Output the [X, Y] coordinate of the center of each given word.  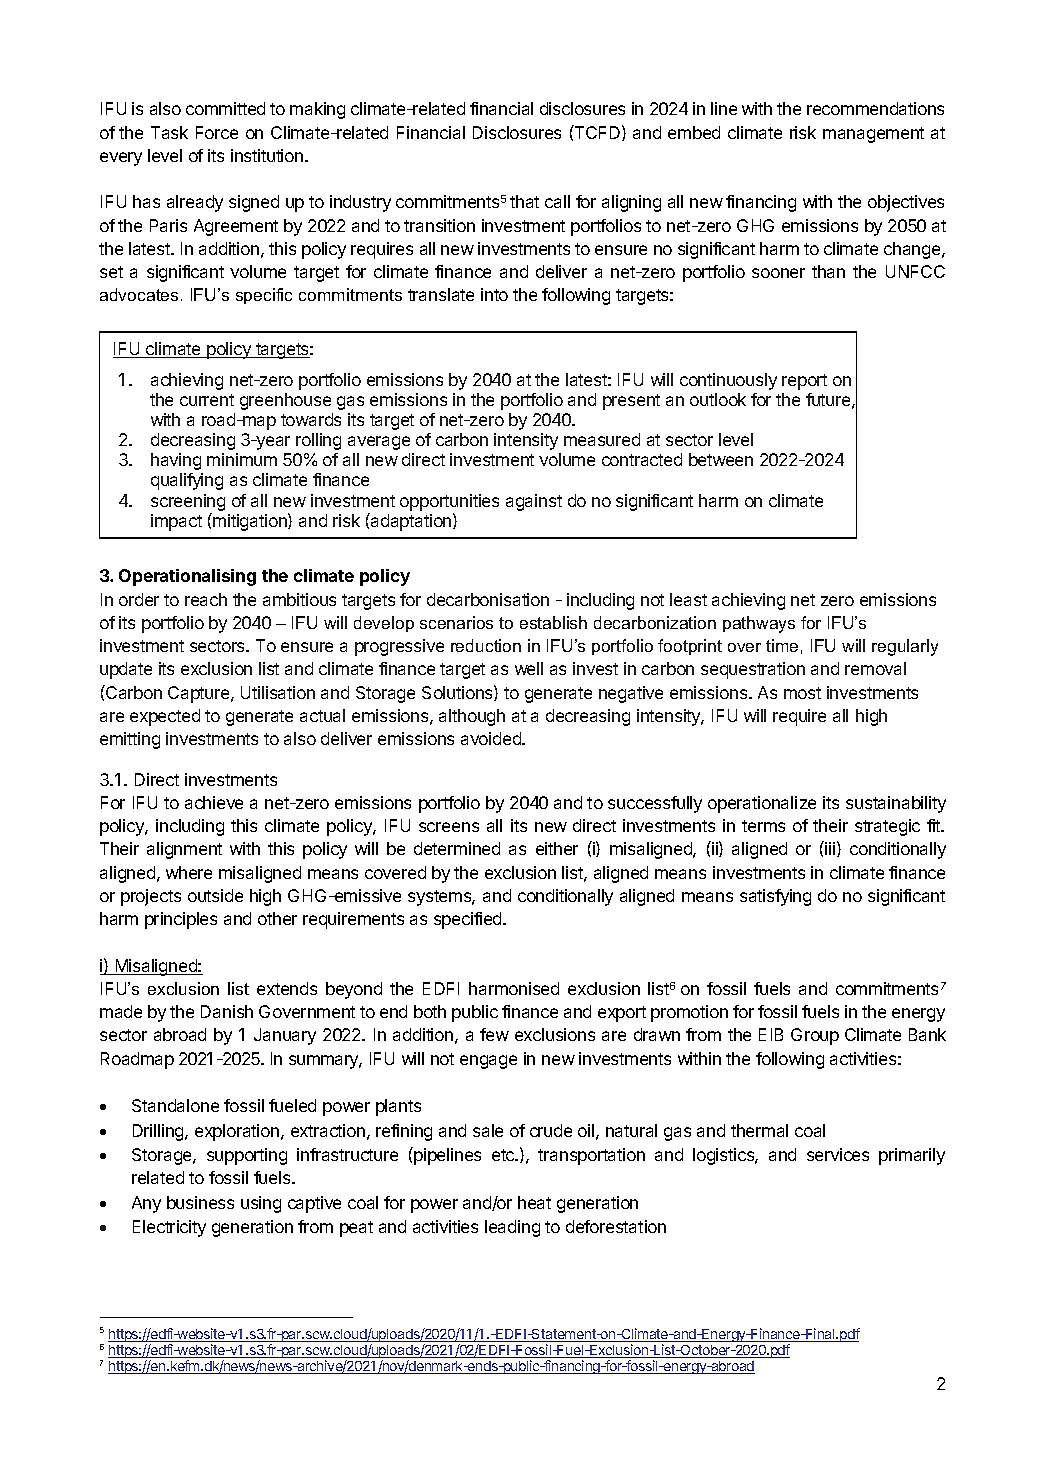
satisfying [775, 897]
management [873, 135]
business [200, 1202]
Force [217, 132]
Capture [200, 694]
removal [875, 668]
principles [181, 920]
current [207, 400]
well [529, 668]
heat [534, 1202]
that [524, 201]
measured [602, 439]
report [804, 382]
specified [469, 920]
